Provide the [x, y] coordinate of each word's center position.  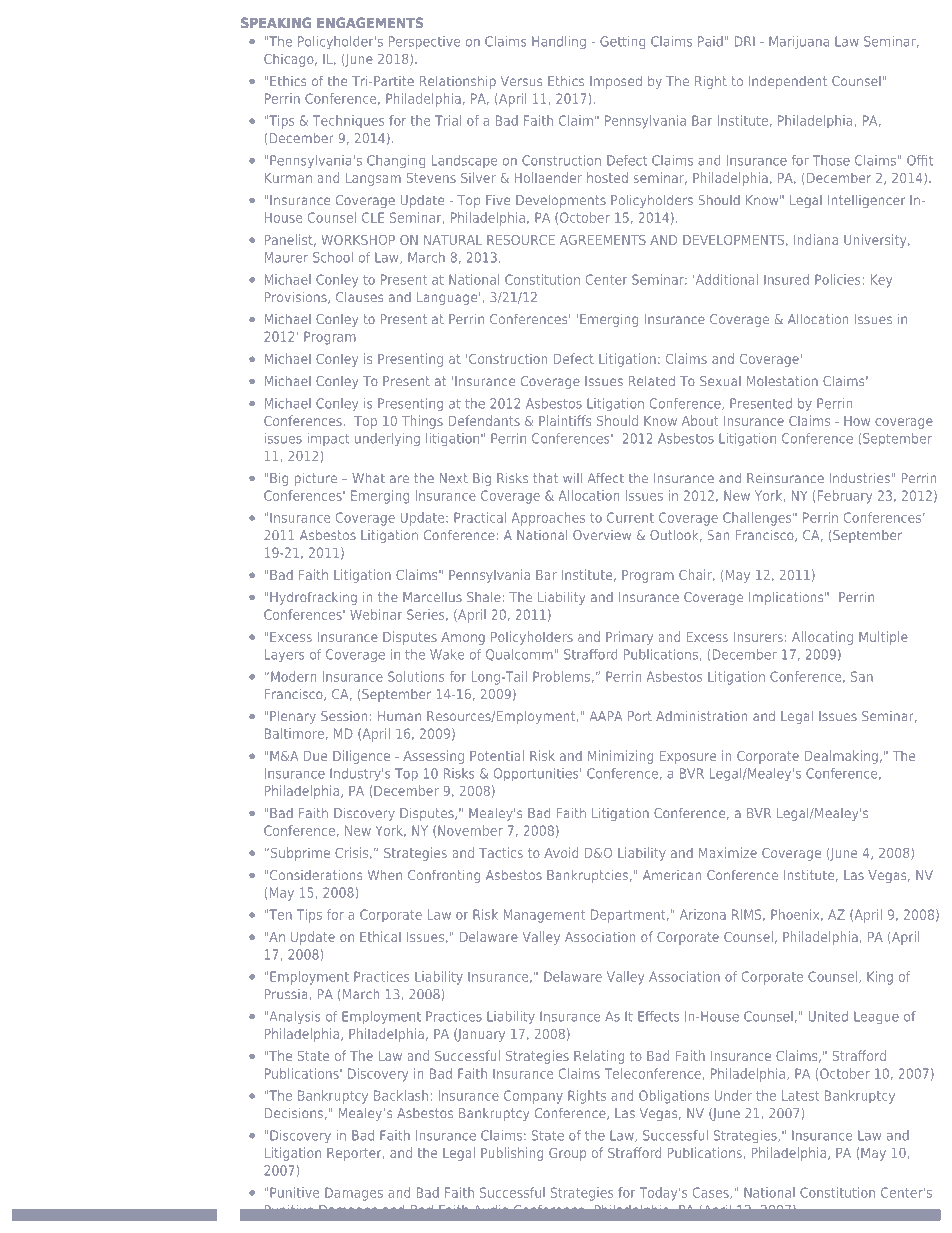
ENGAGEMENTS [370, 22]
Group [567, 1154]
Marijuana [799, 42]
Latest [800, 1095]
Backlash [401, 1095]
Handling [559, 42]
